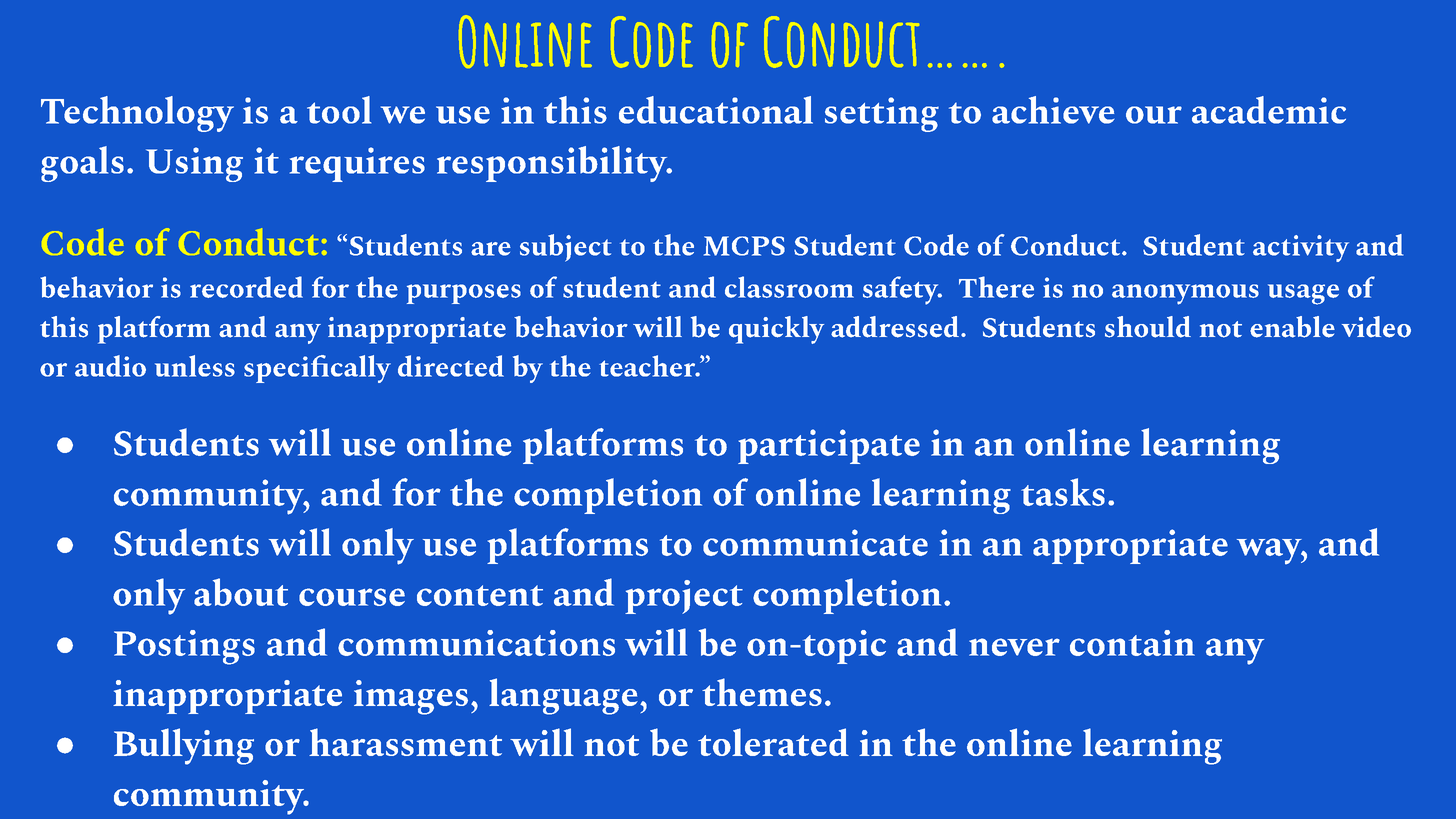  Describe the element at coordinates (1063, 492) in the document. I see `tasks` at that location.
